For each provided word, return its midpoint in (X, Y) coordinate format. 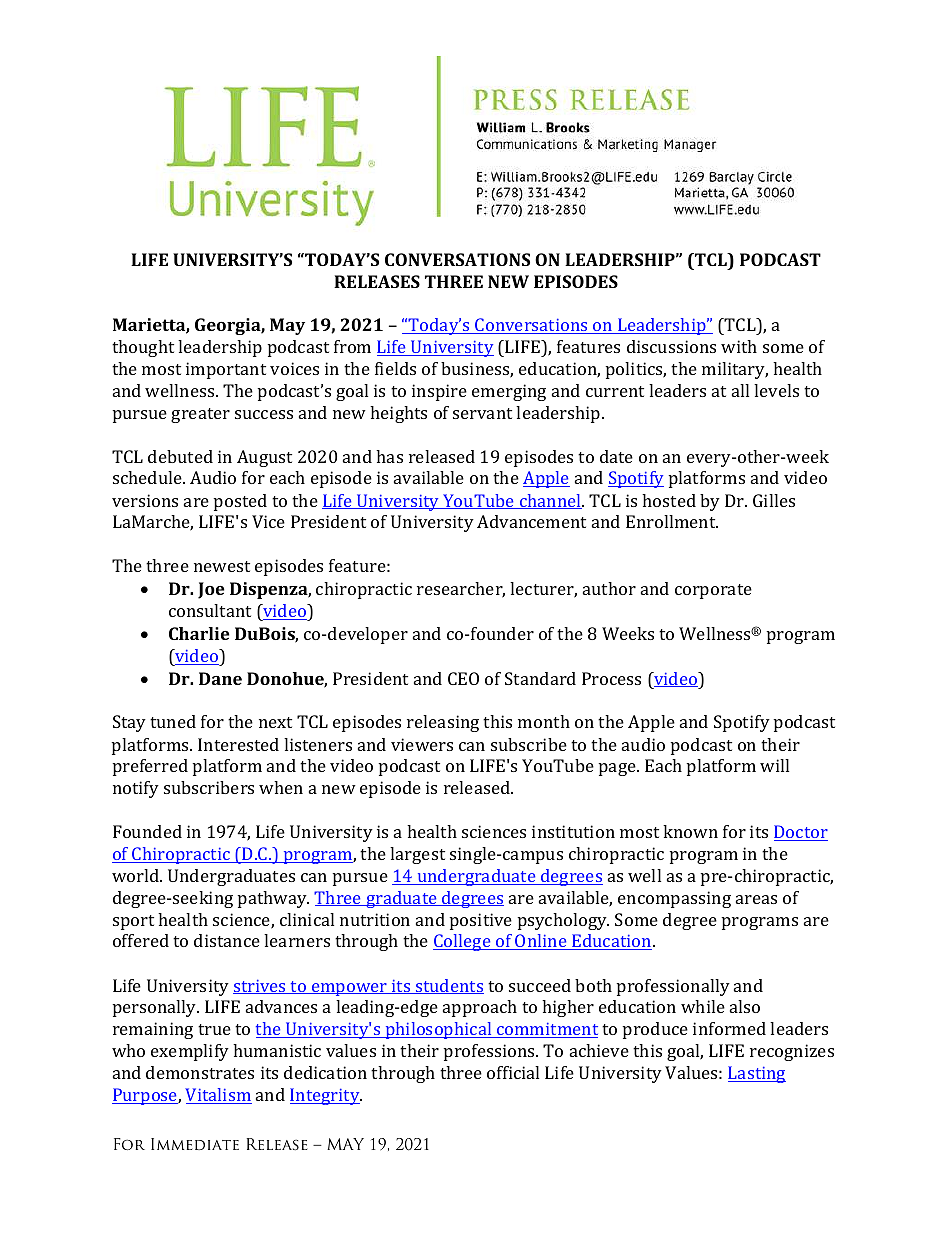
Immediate (195, 1144)
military (735, 370)
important (226, 370)
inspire (439, 392)
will (774, 765)
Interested (238, 744)
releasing (443, 723)
